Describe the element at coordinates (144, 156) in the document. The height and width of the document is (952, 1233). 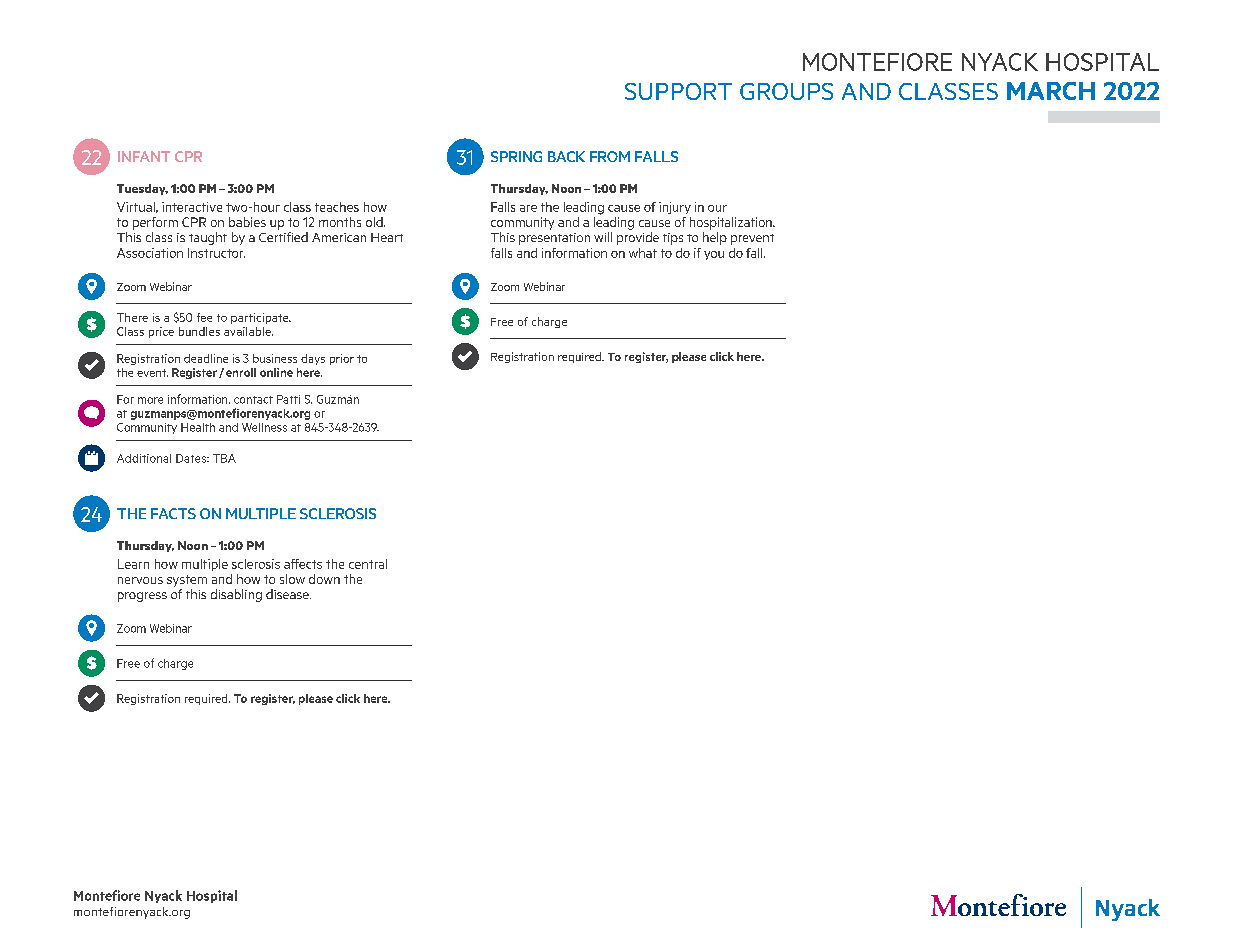
I see `INFANT` at that location.
